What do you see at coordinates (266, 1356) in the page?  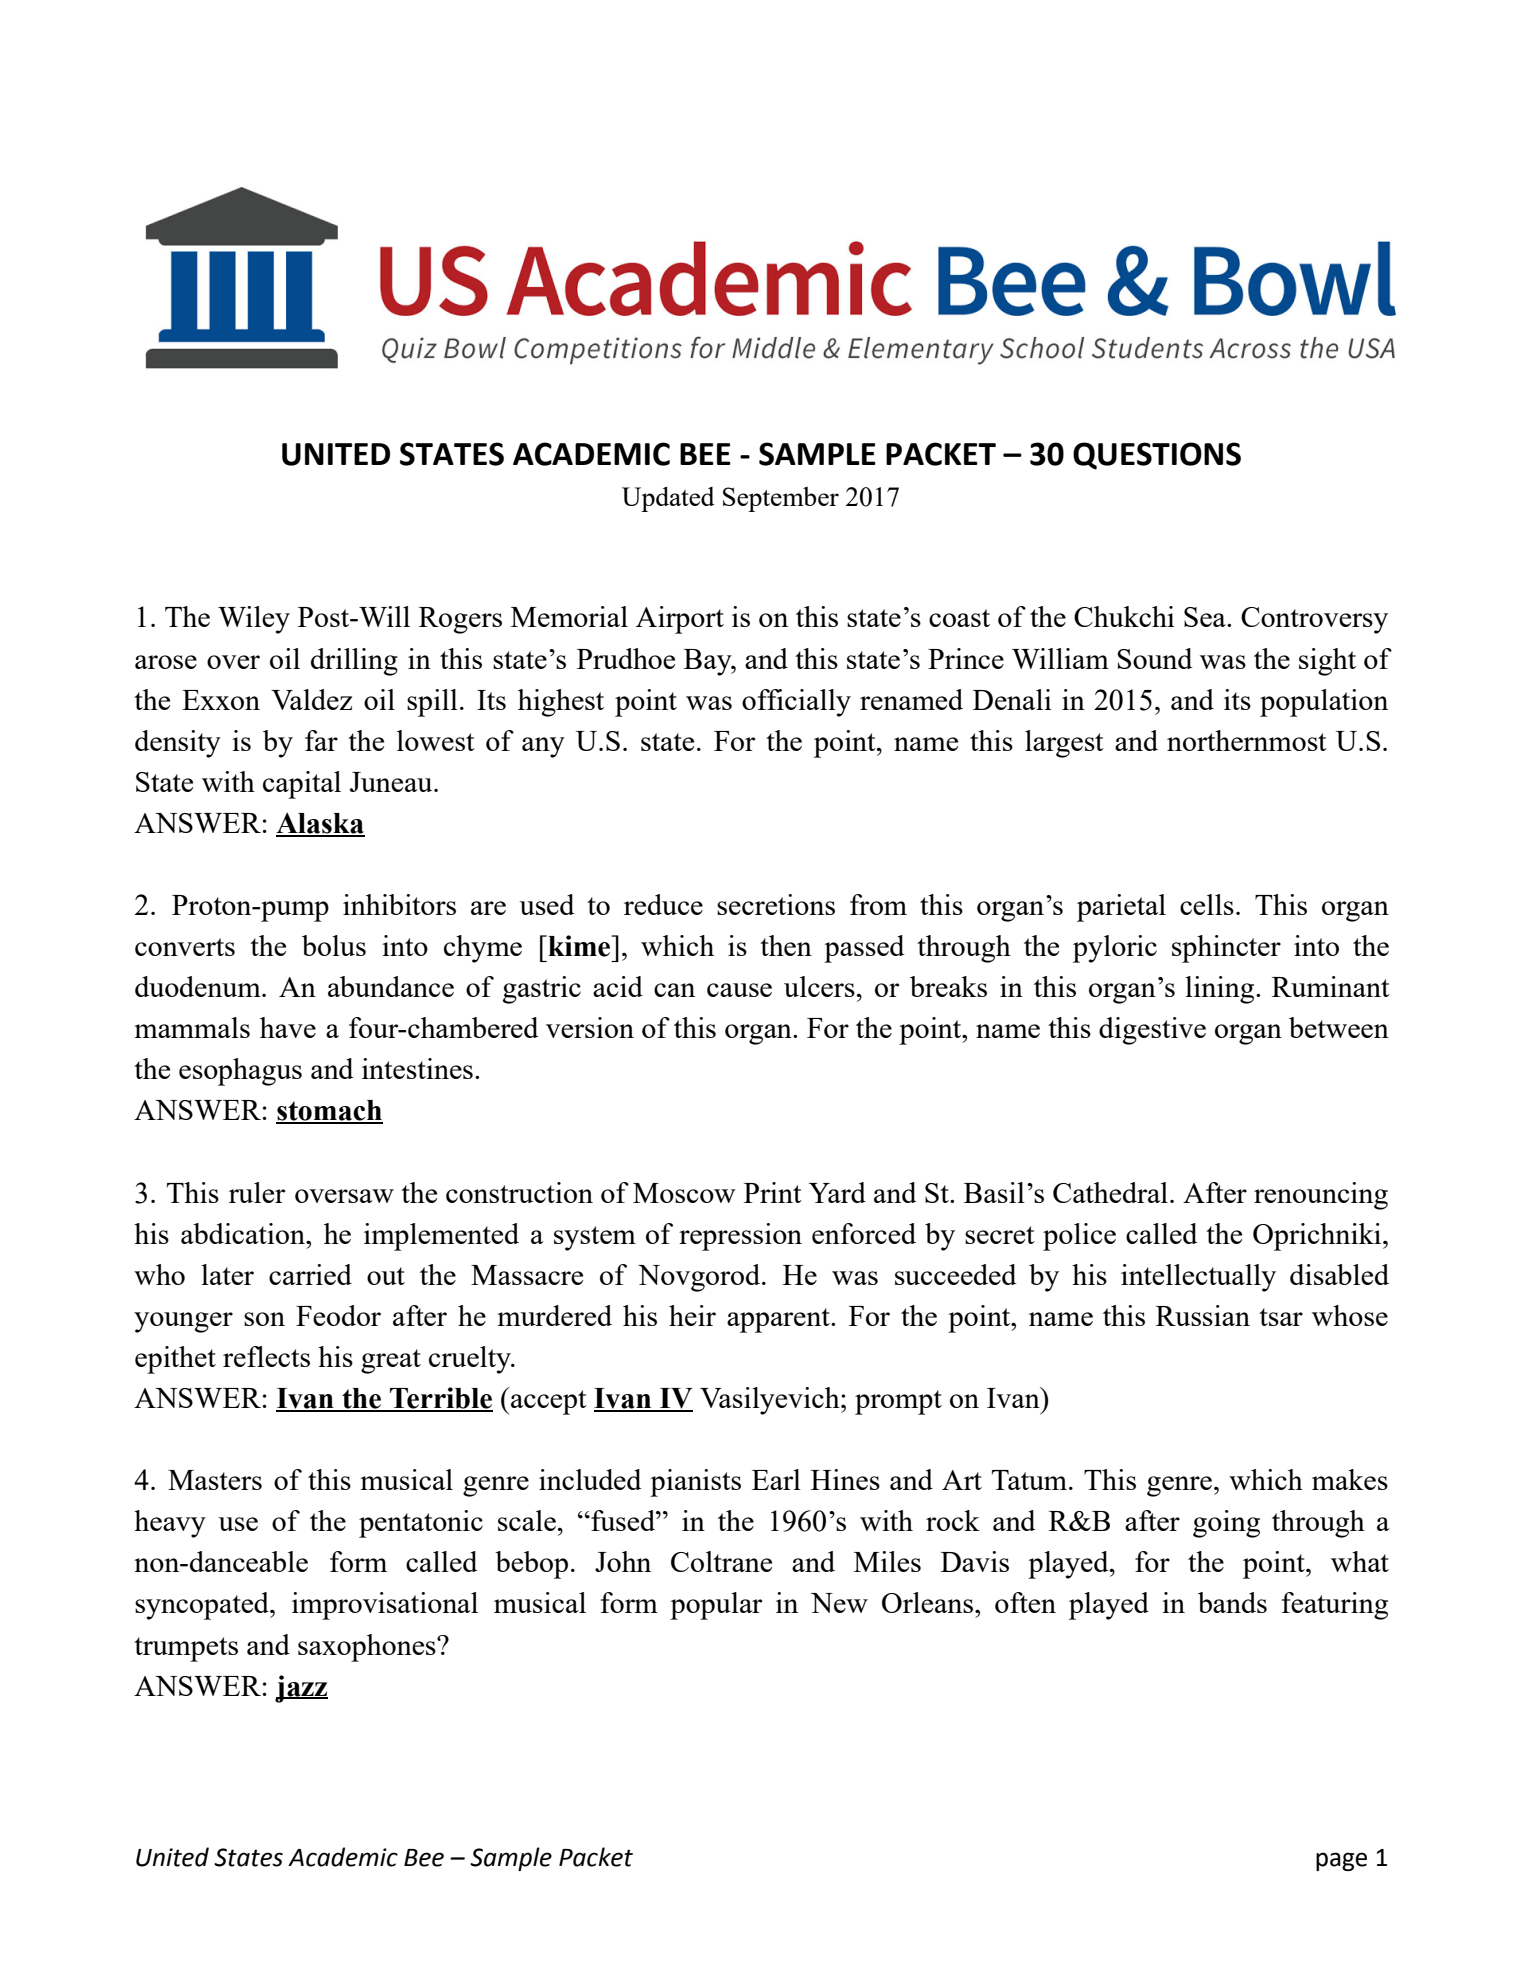 I see `reflects` at bounding box center [266, 1356].
